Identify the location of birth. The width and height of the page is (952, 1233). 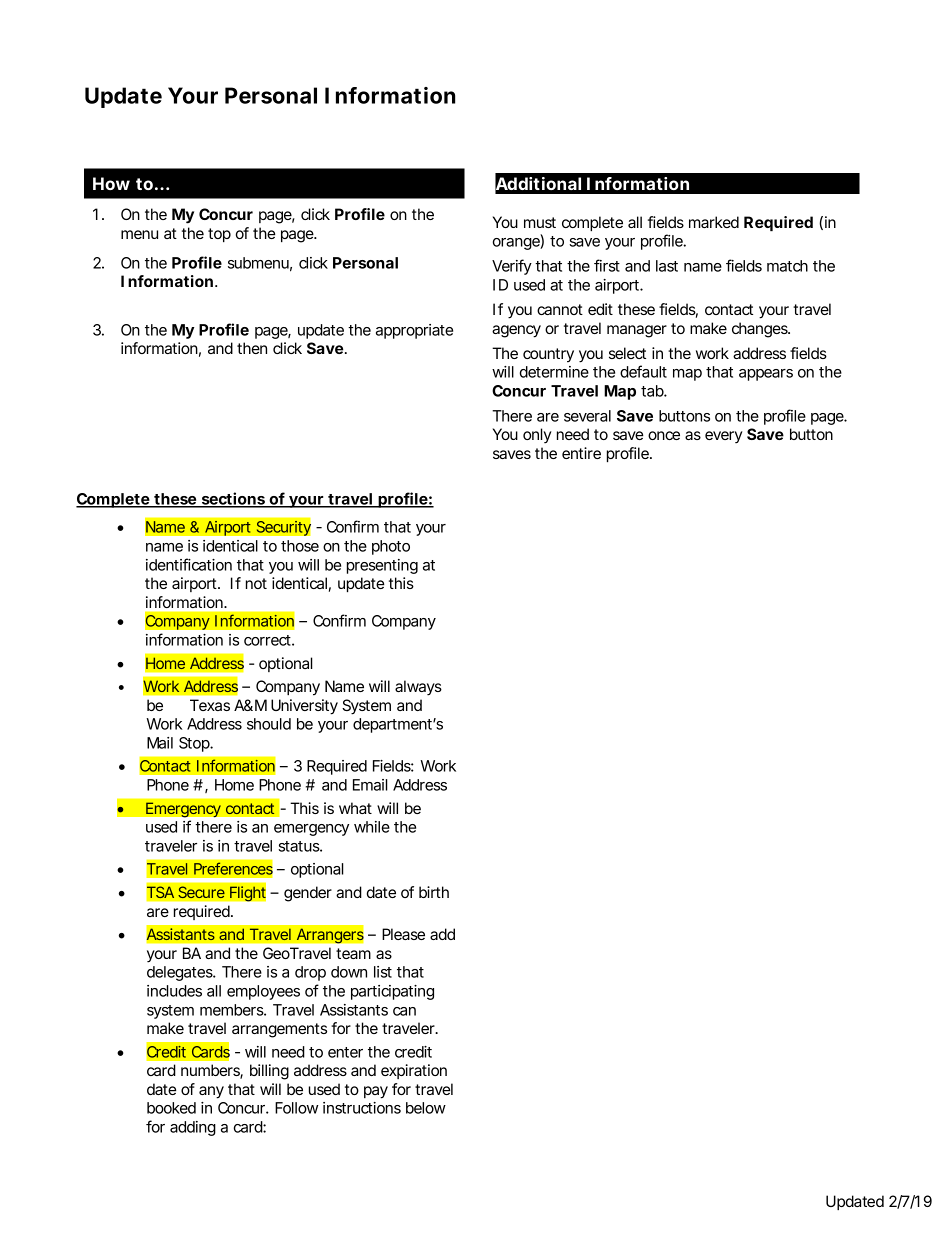
(434, 892).
